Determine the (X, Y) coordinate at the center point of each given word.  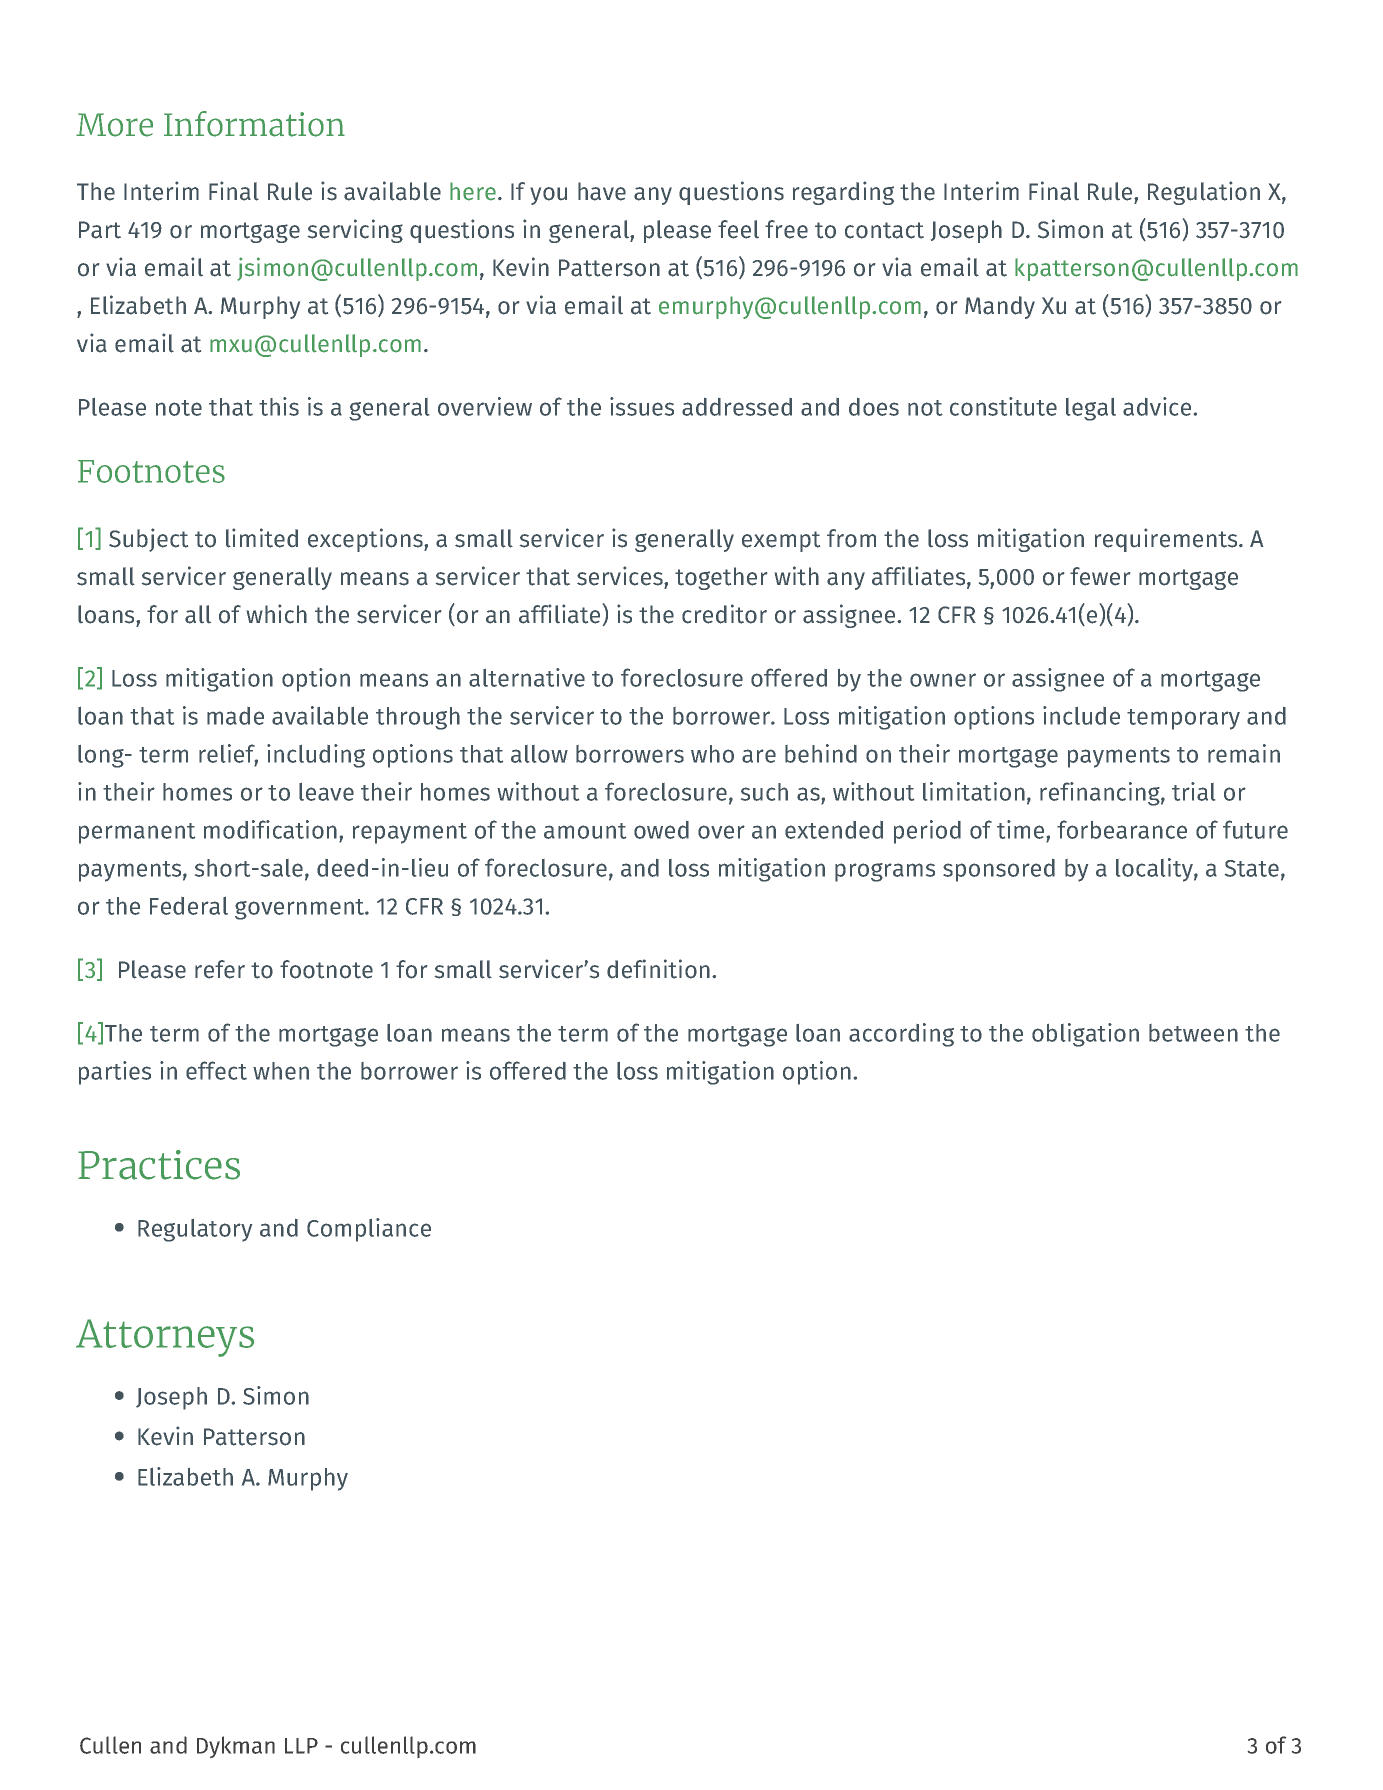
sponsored (999, 870)
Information (254, 124)
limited (262, 538)
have (602, 191)
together (721, 578)
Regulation (1204, 193)
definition (658, 969)
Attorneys (165, 1338)
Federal (189, 906)
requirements (1167, 540)
